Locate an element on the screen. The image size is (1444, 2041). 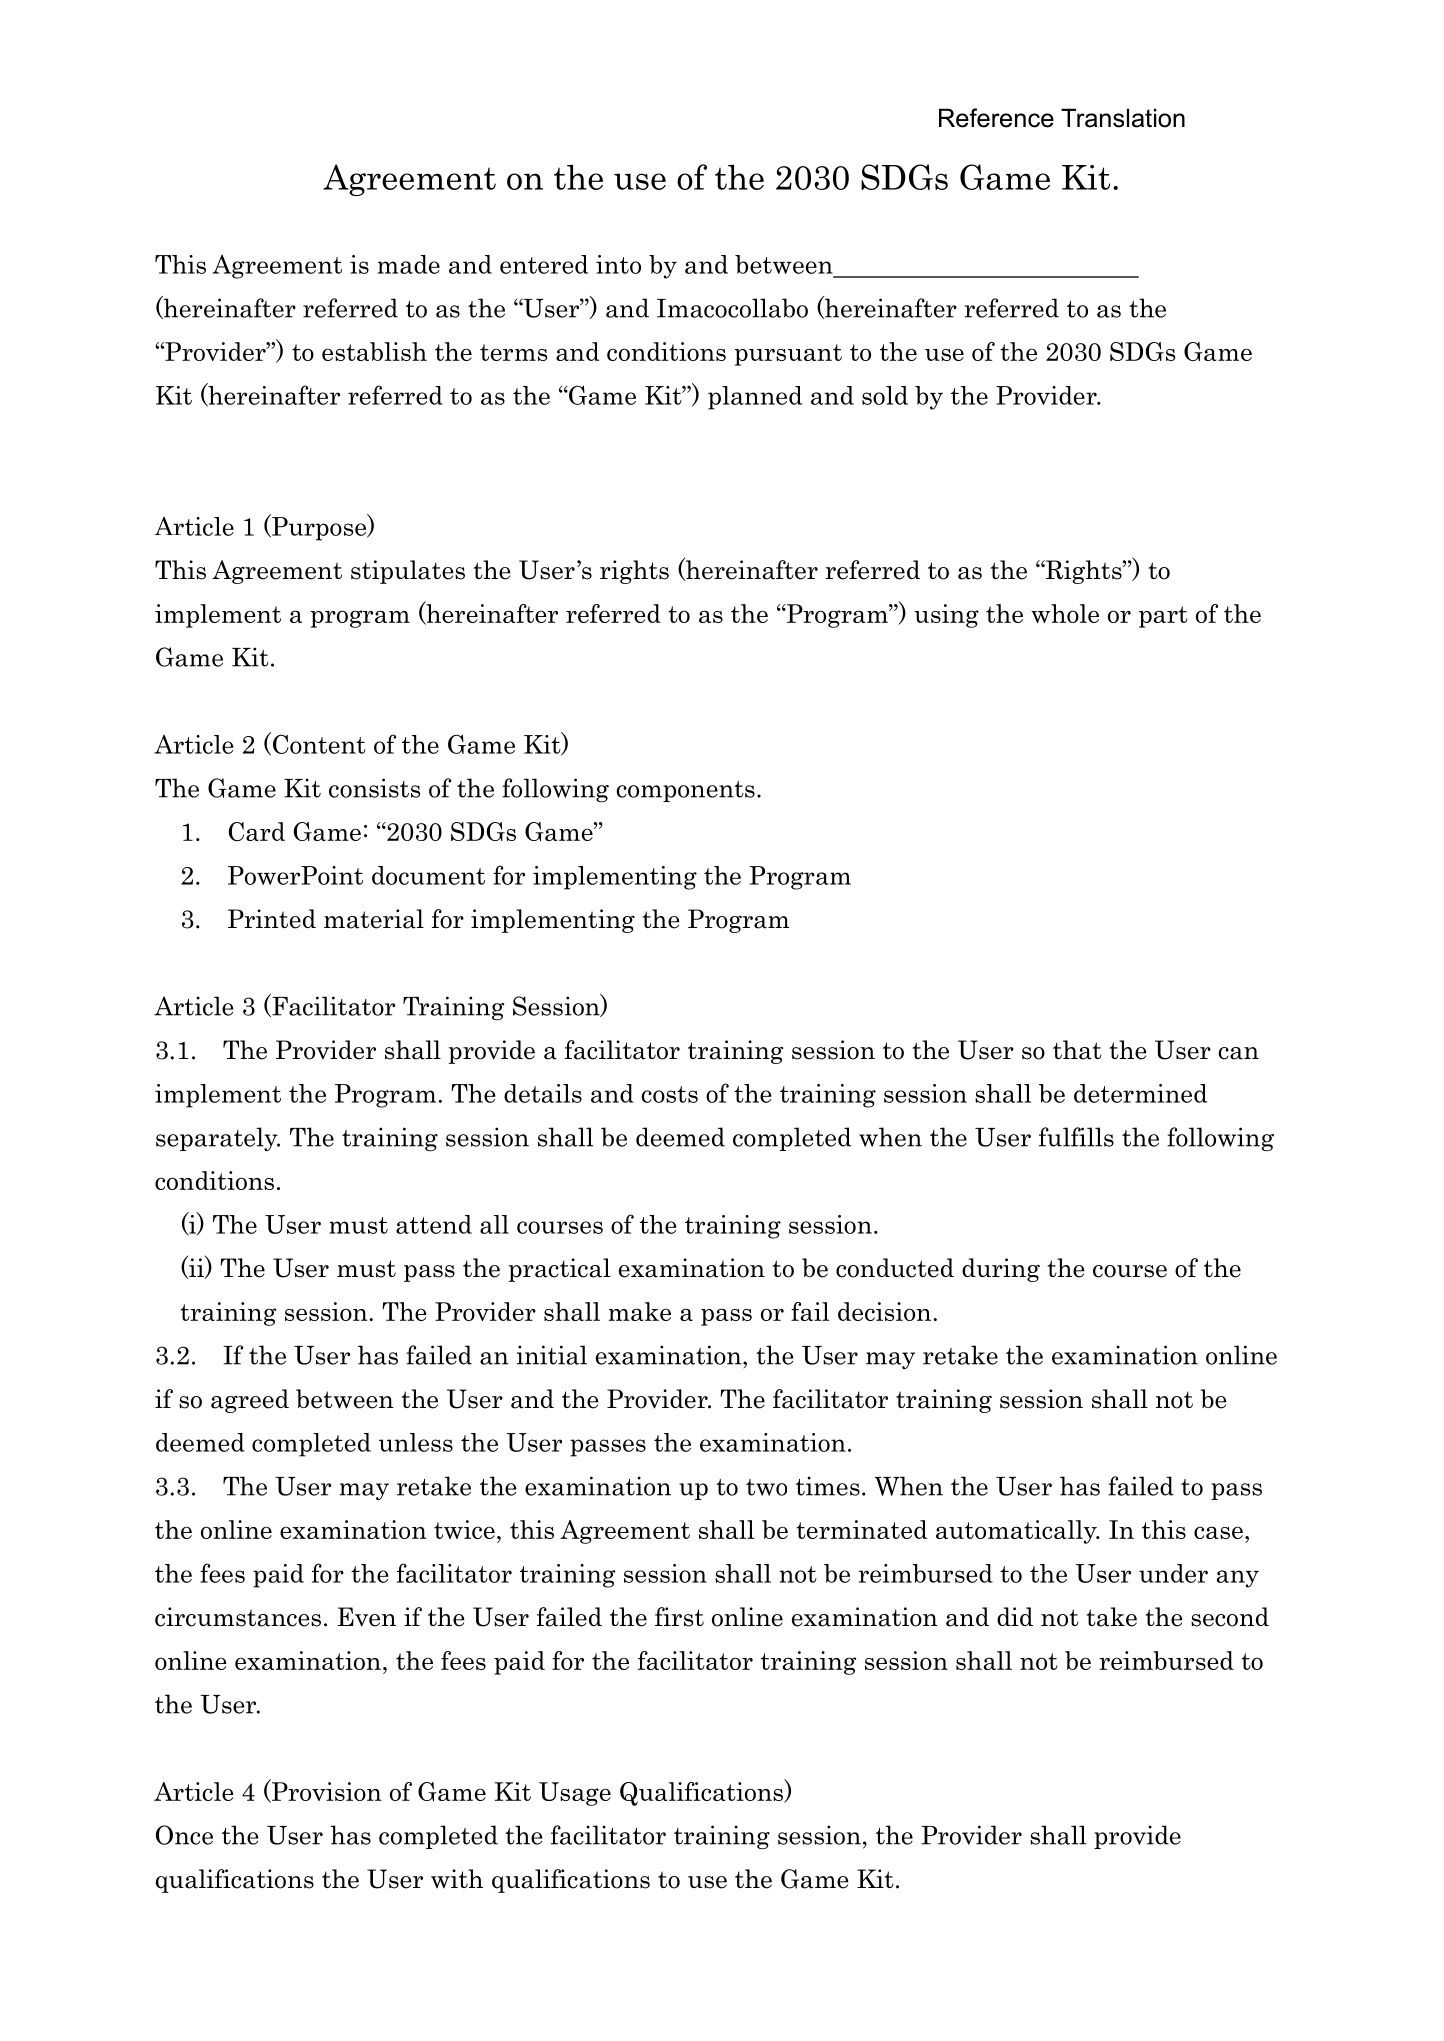
Provision is located at coordinates (326, 1791).
